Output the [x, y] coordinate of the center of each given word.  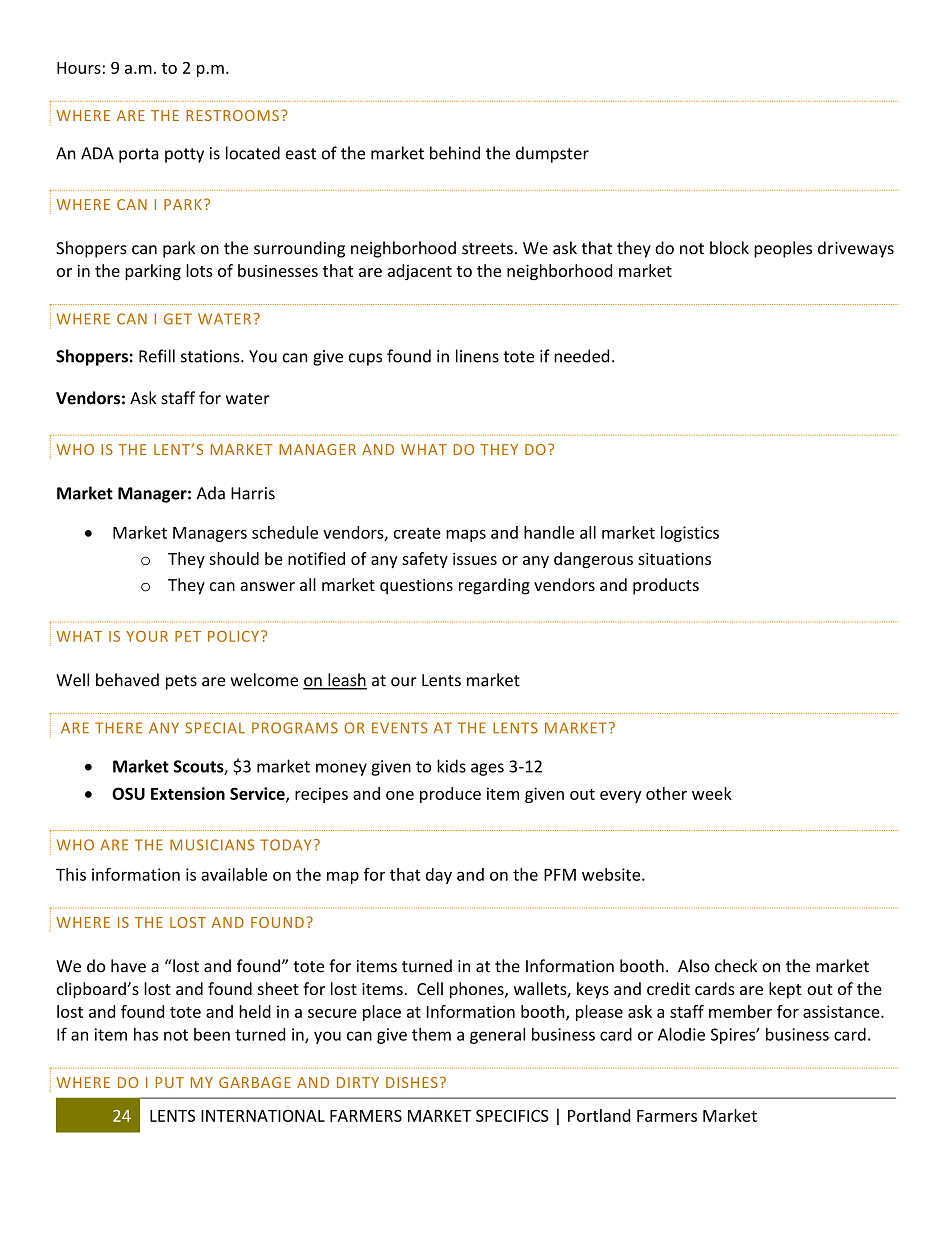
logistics [690, 534]
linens [477, 356]
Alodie [681, 1034]
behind [455, 153]
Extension [188, 793]
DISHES [412, 1082]
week [712, 793]
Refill [157, 356]
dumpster [552, 154]
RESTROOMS [232, 115]
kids [451, 766]
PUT [170, 1082]
